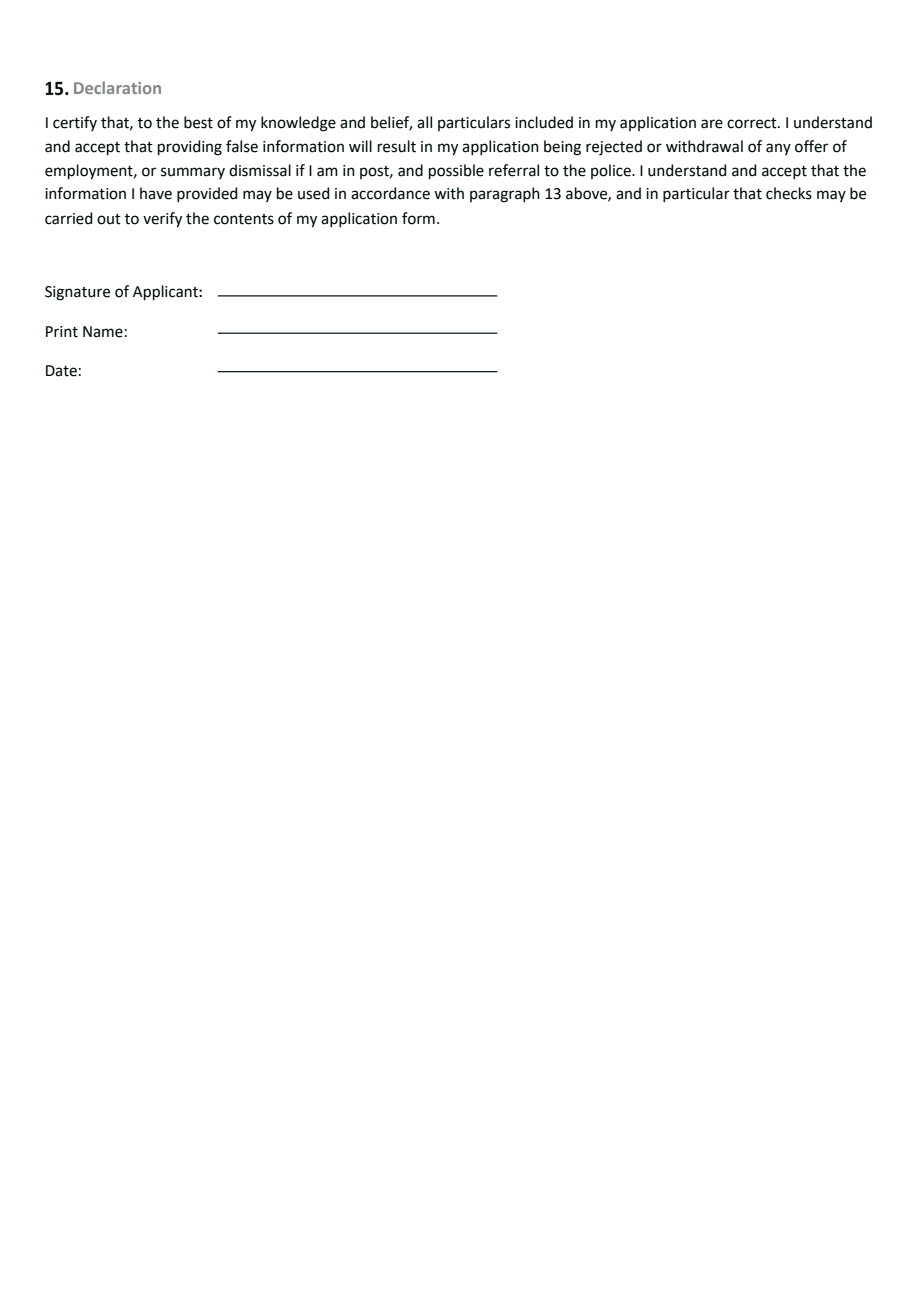 The height and width of the image is (1308, 924). I want to click on paragraph, so click(505, 195).
